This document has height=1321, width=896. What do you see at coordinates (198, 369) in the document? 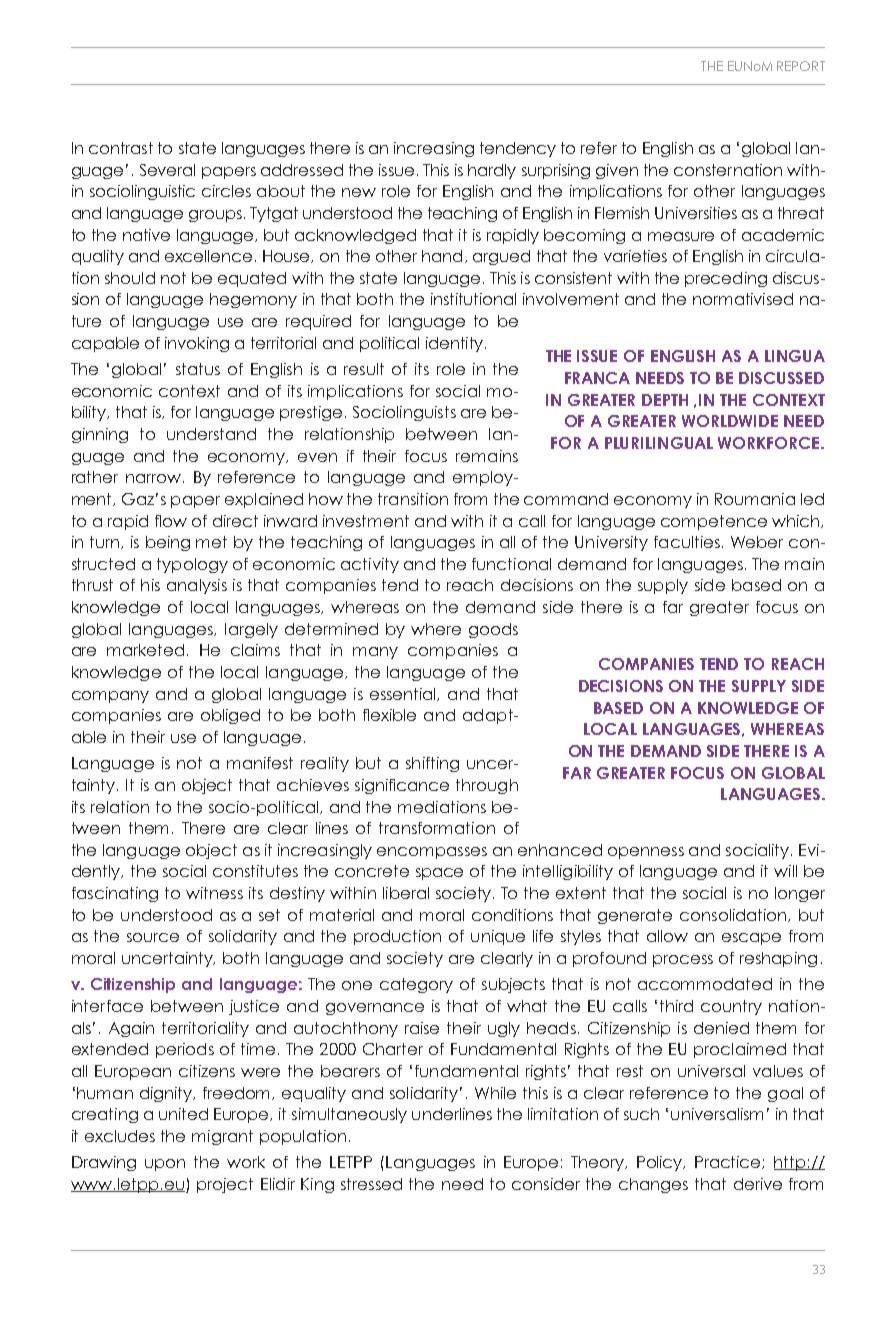
I see `status` at bounding box center [198, 369].
